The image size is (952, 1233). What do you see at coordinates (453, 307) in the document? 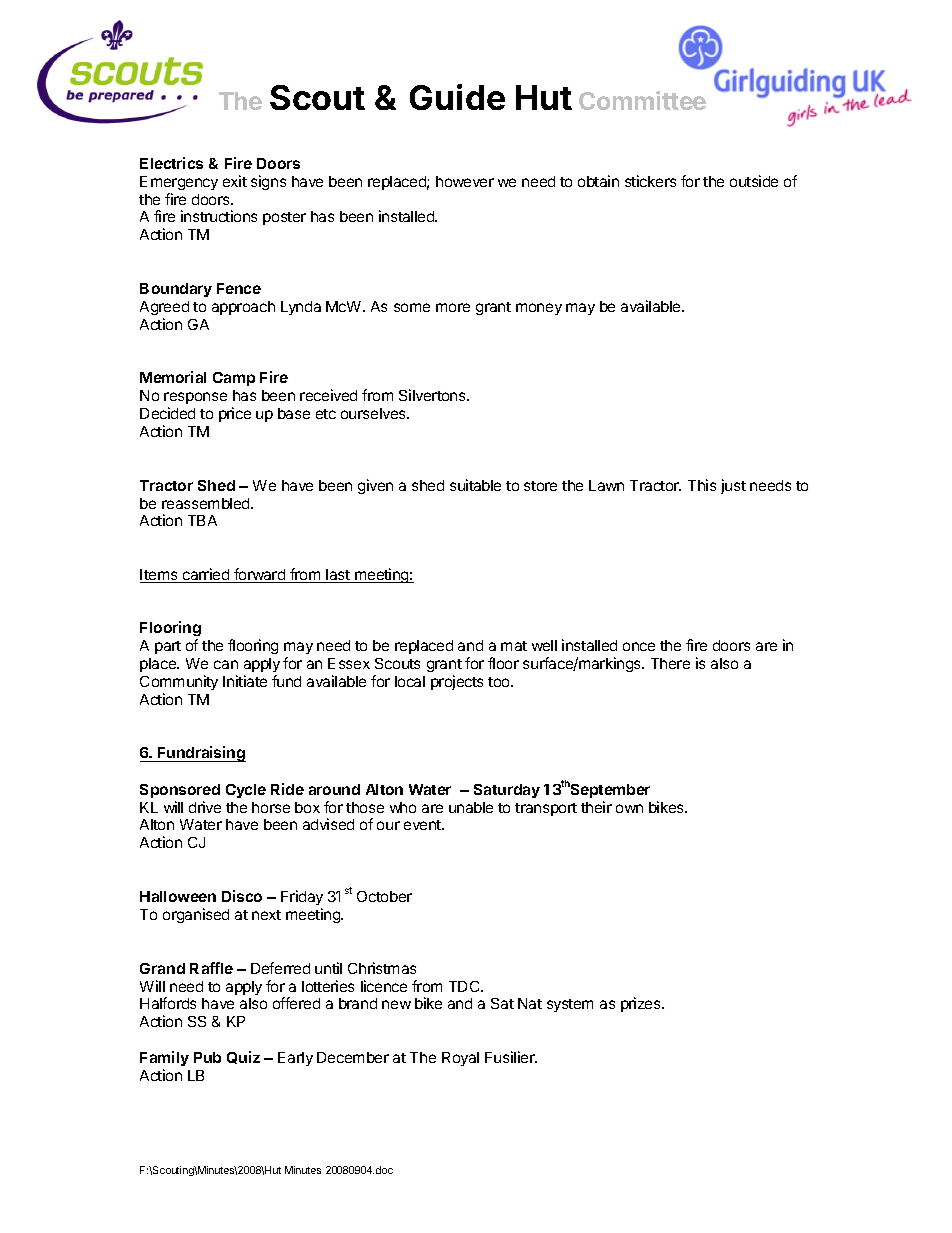
I see `more` at bounding box center [453, 307].
